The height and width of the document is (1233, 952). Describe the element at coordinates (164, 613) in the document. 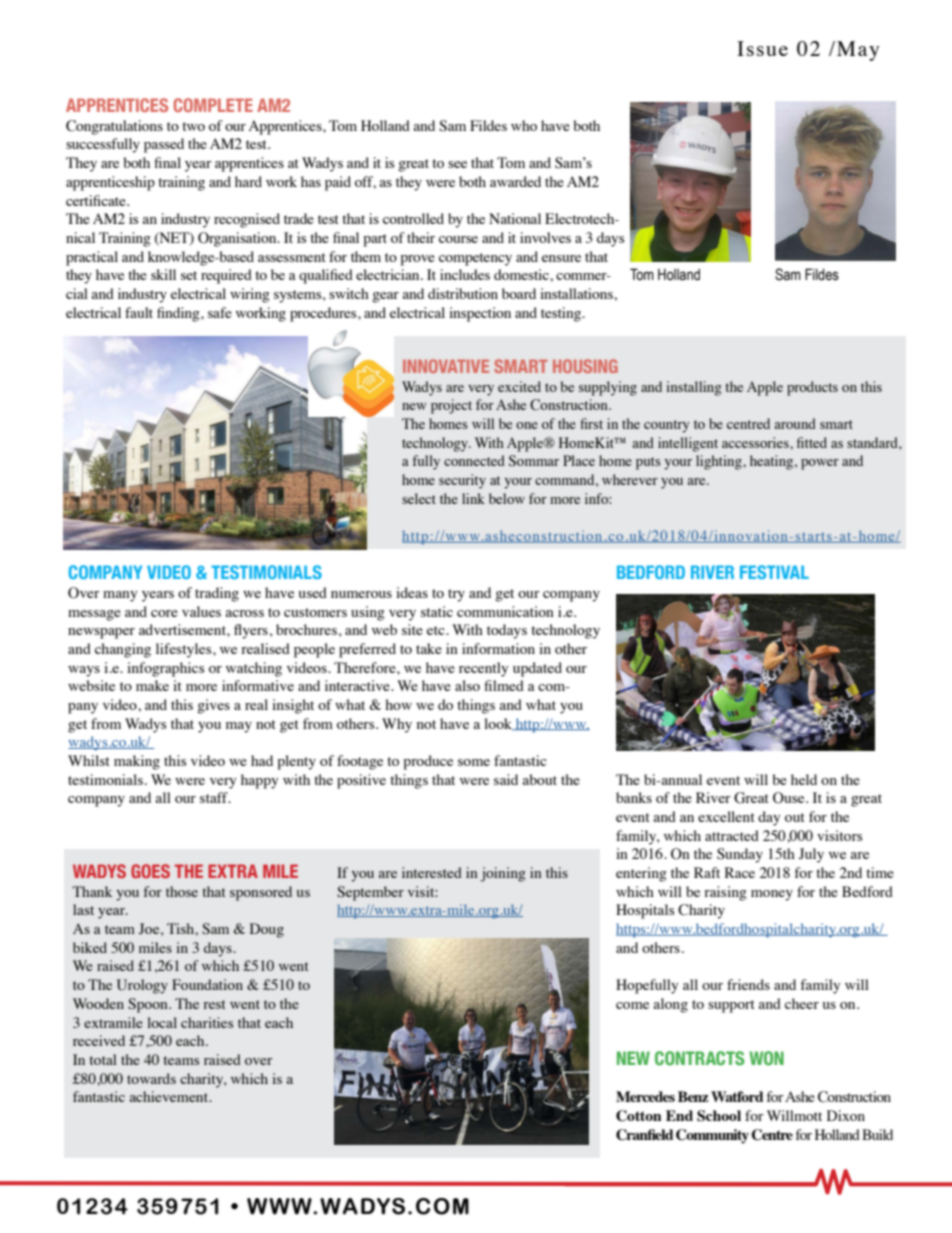

I see `core` at that location.
